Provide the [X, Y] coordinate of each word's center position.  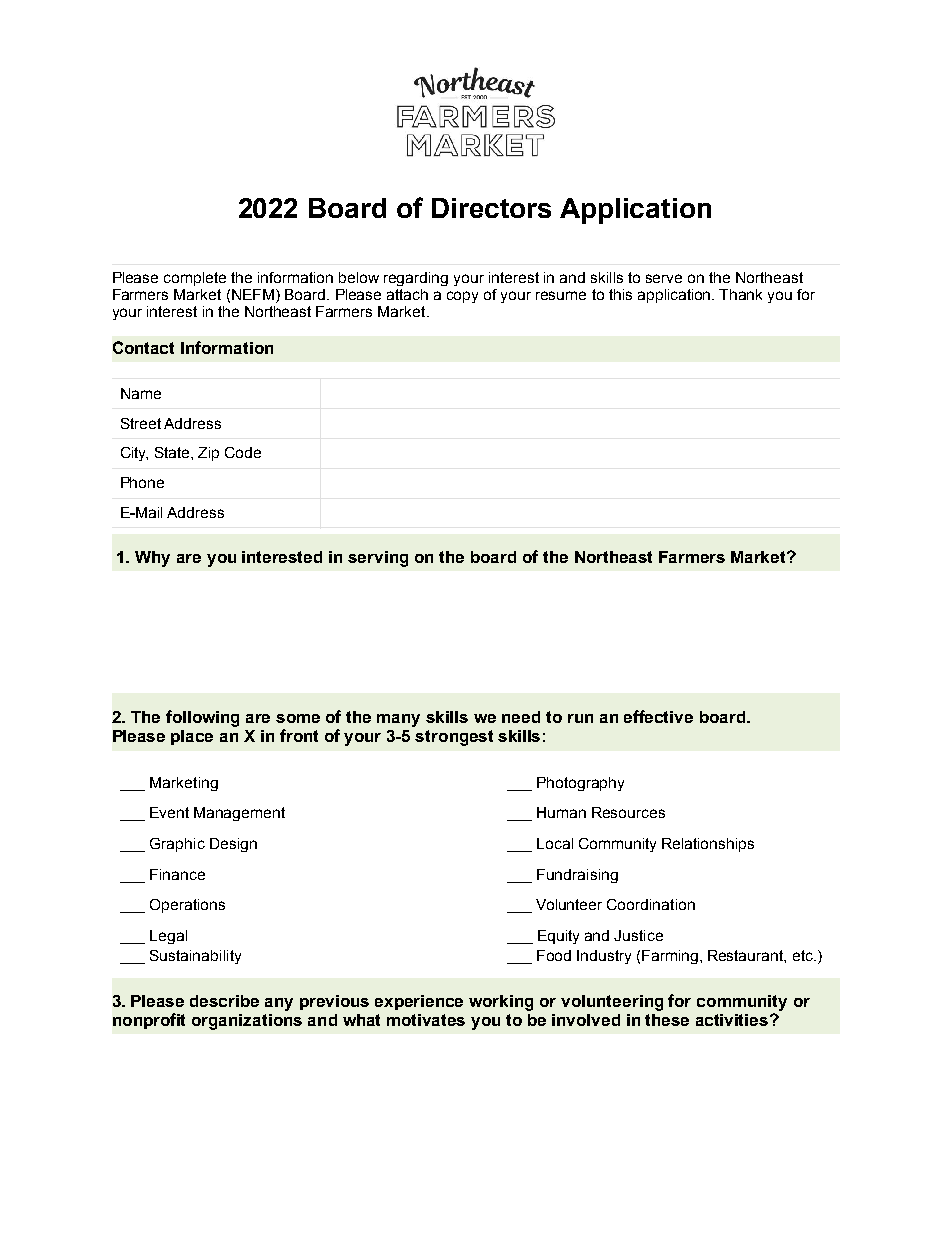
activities [733, 1020]
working [501, 1003]
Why [152, 559]
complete [195, 279]
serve [664, 278]
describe [224, 1001]
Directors [491, 208]
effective [658, 716]
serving [378, 559]
